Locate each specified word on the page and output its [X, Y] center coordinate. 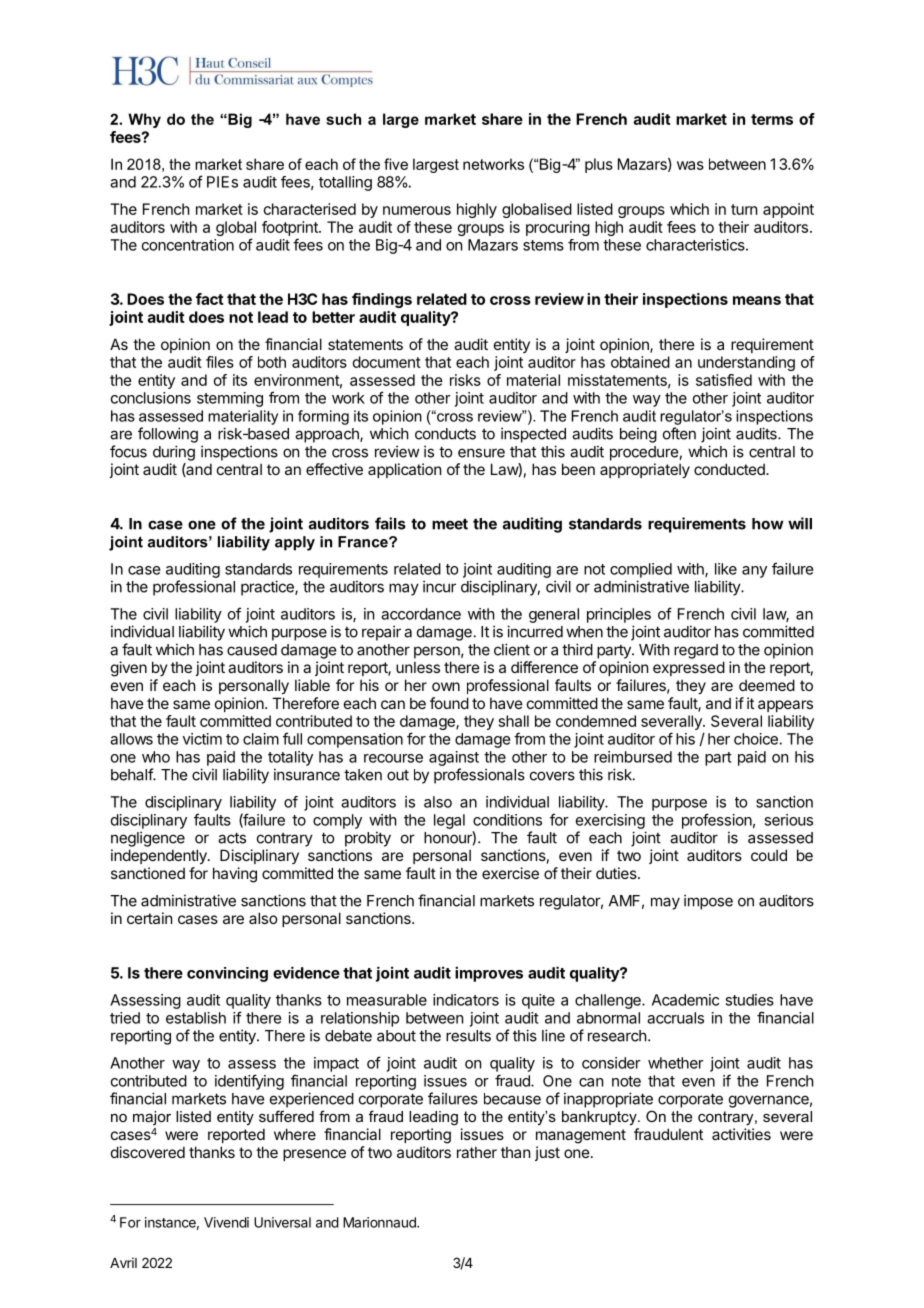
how [768, 524]
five [396, 164]
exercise [510, 873]
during [174, 453]
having [235, 875]
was [690, 165]
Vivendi [226, 1222]
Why [144, 120]
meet [450, 524]
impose [708, 902]
